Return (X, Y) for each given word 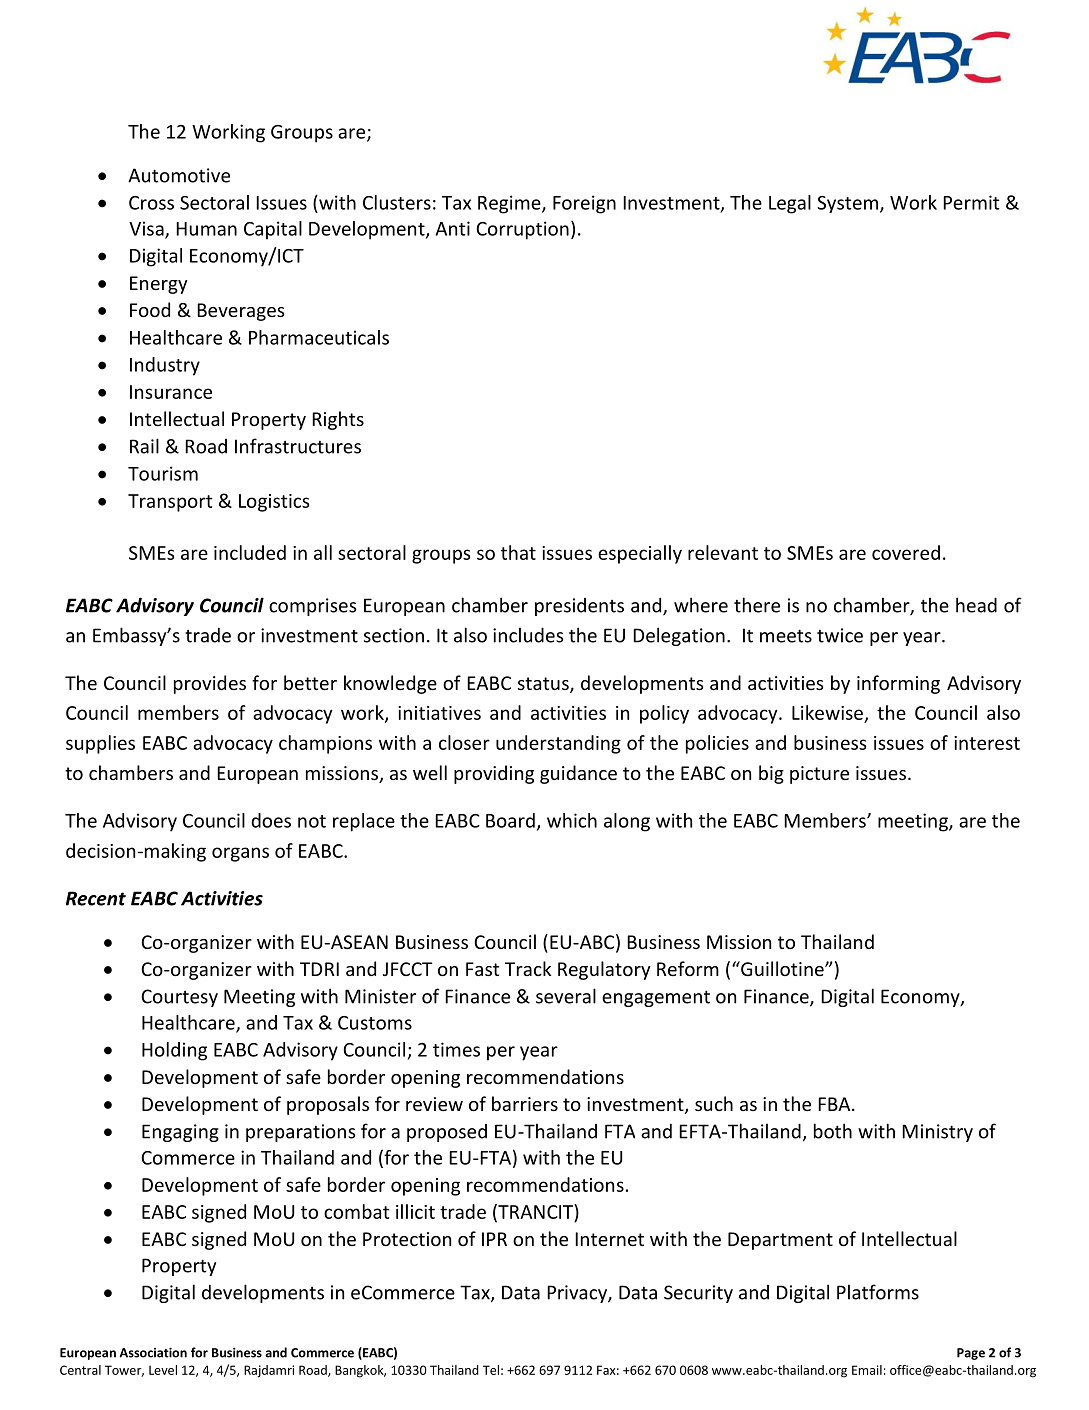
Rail (144, 446)
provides (210, 684)
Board (510, 820)
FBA (835, 1104)
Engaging (180, 1133)
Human (206, 229)
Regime (510, 204)
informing (898, 684)
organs (240, 854)
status (544, 685)
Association (153, 1352)
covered (906, 552)
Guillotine (782, 968)
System (849, 204)
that (518, 552)
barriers (525, 1103)
